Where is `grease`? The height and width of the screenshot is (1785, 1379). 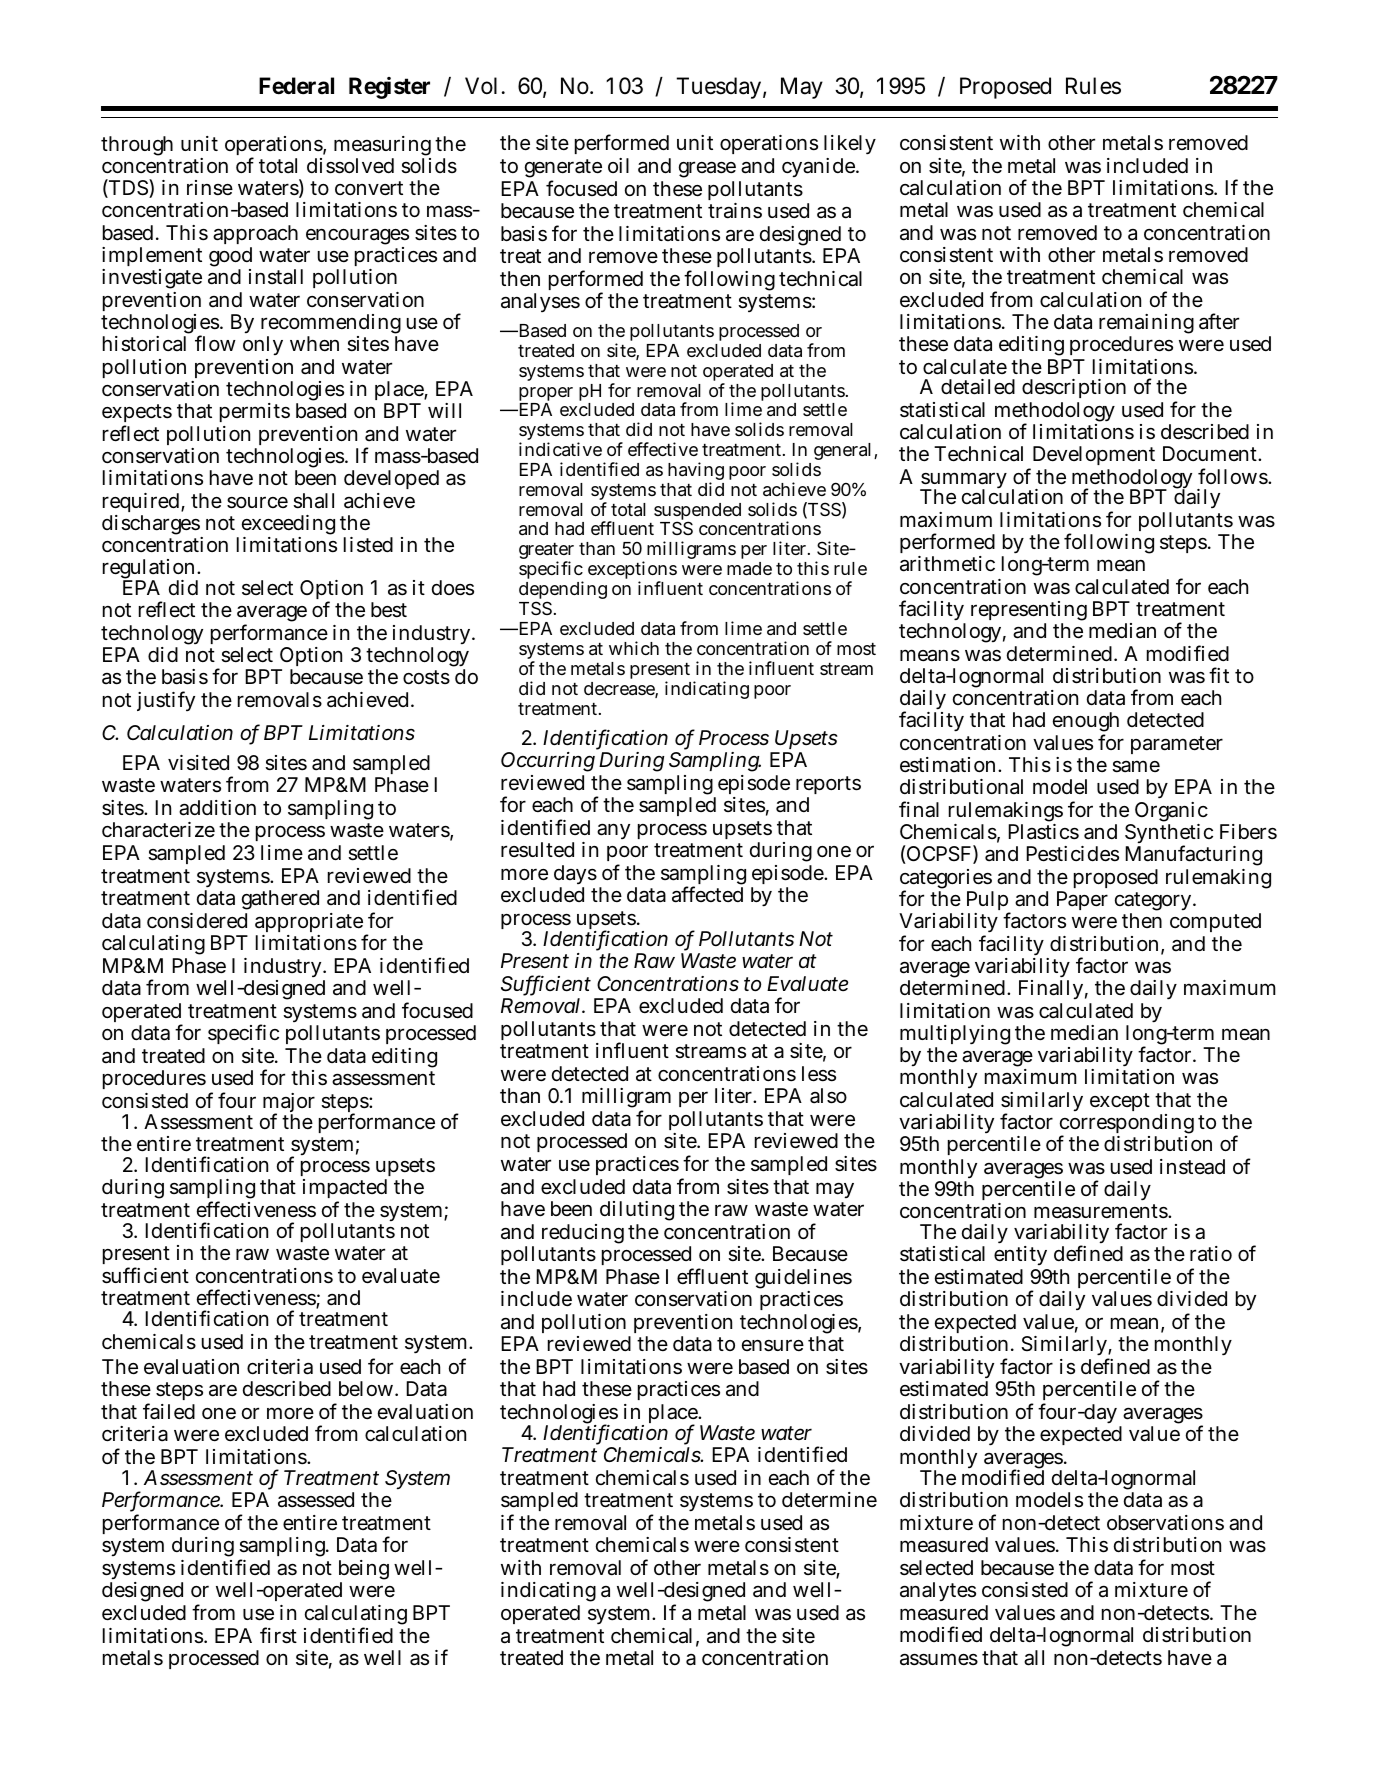 grease is located at coordinates (707, 169).
